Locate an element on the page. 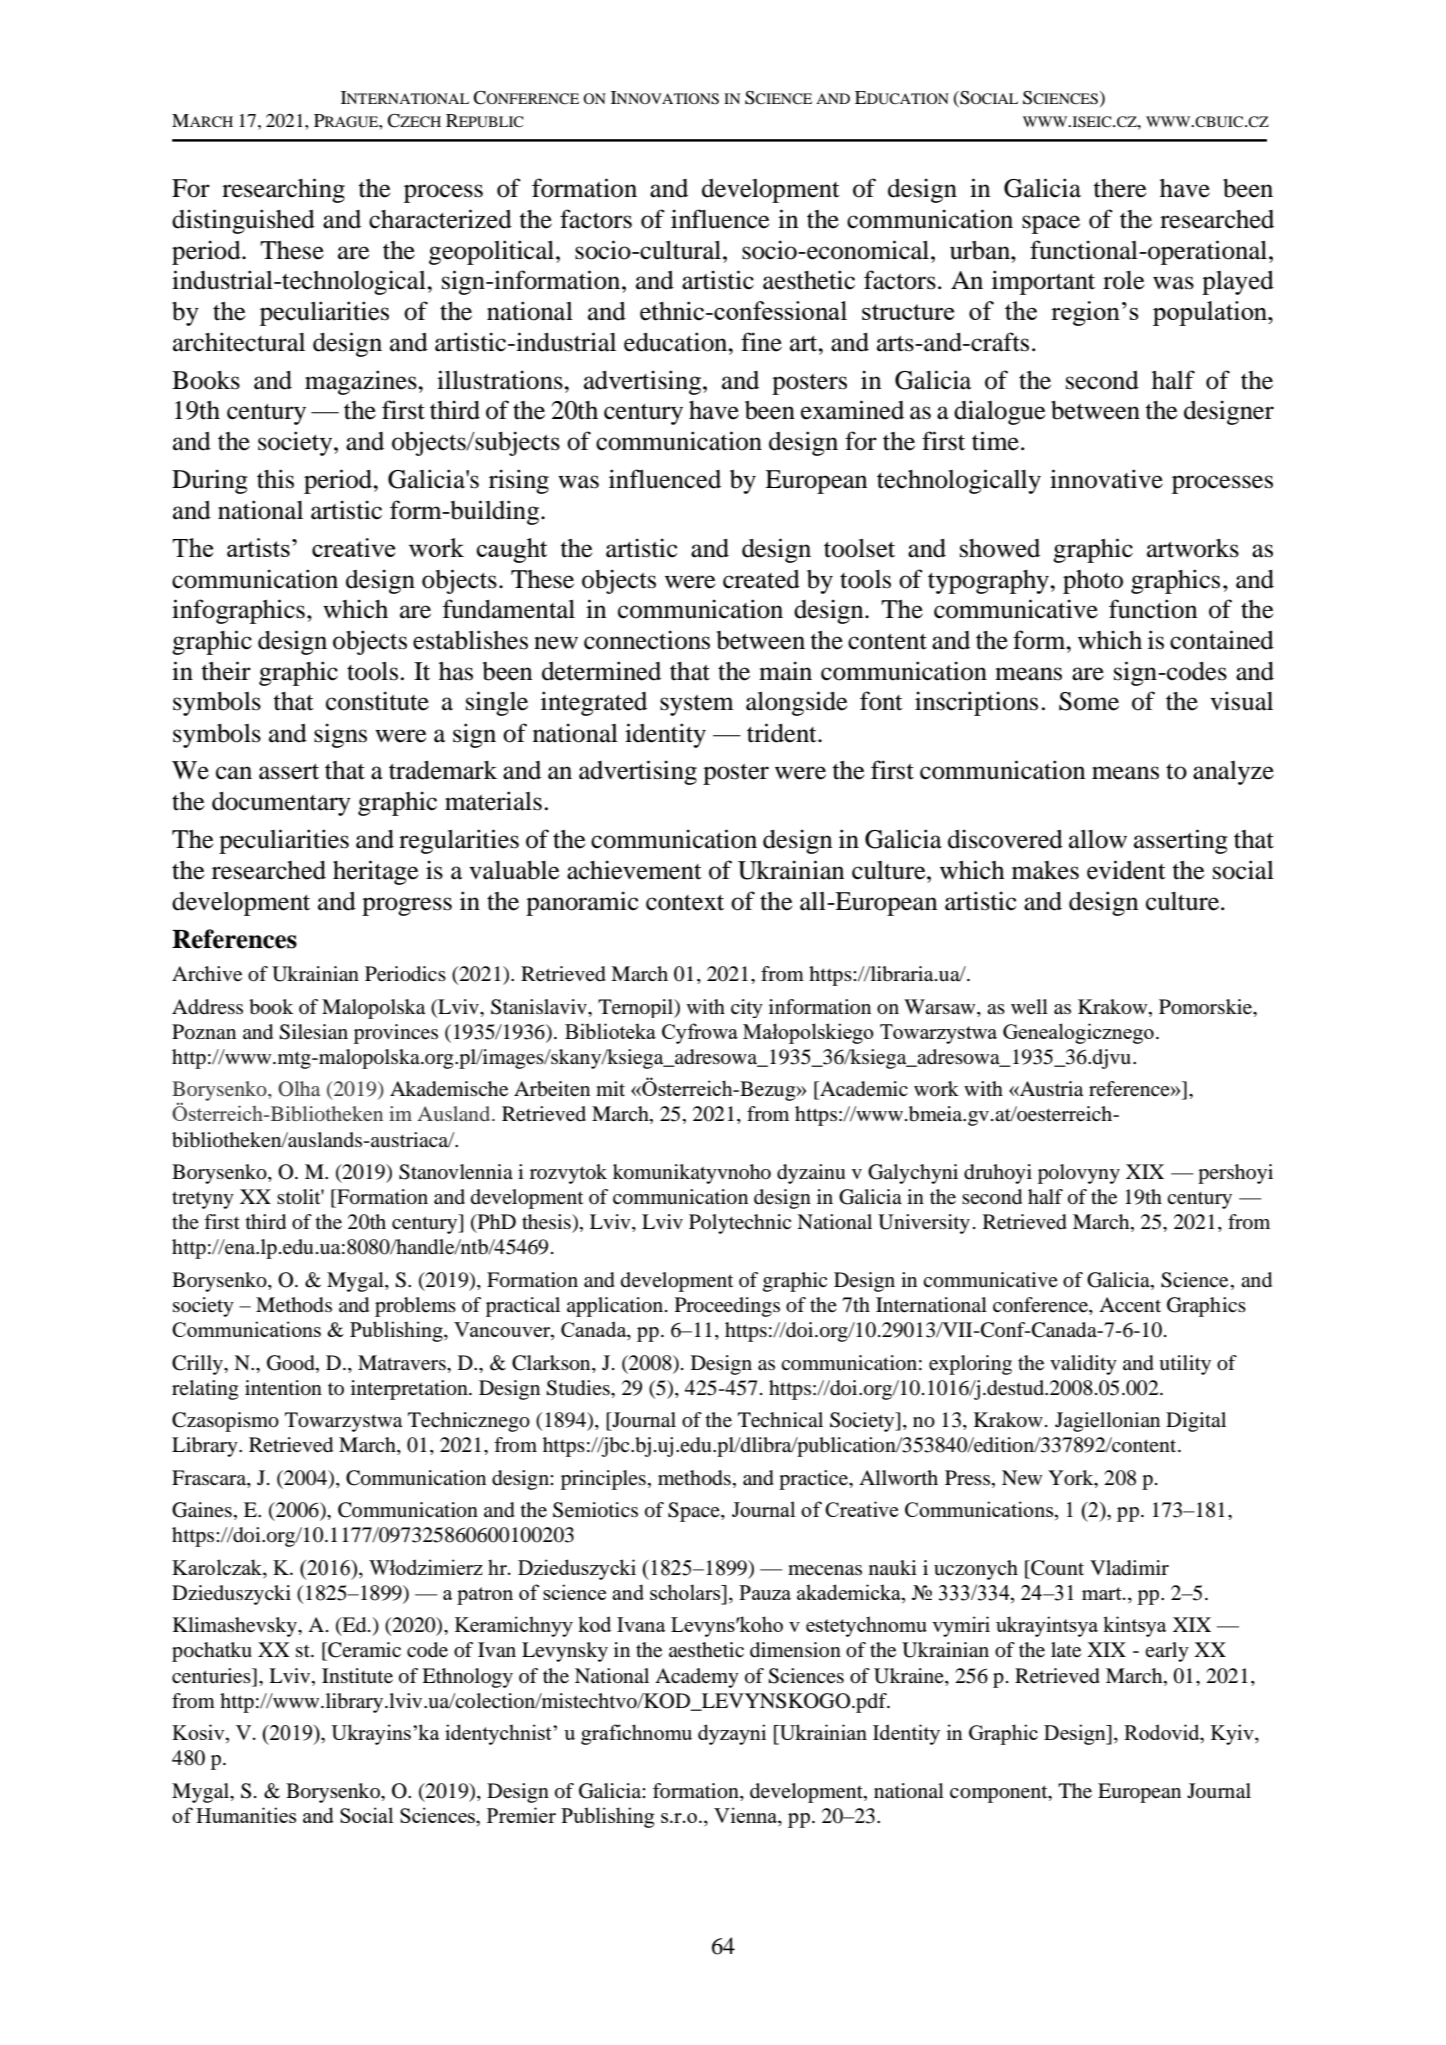 This page has width=1446, height=2045. Academy is located at coordinates (697, 1678).
